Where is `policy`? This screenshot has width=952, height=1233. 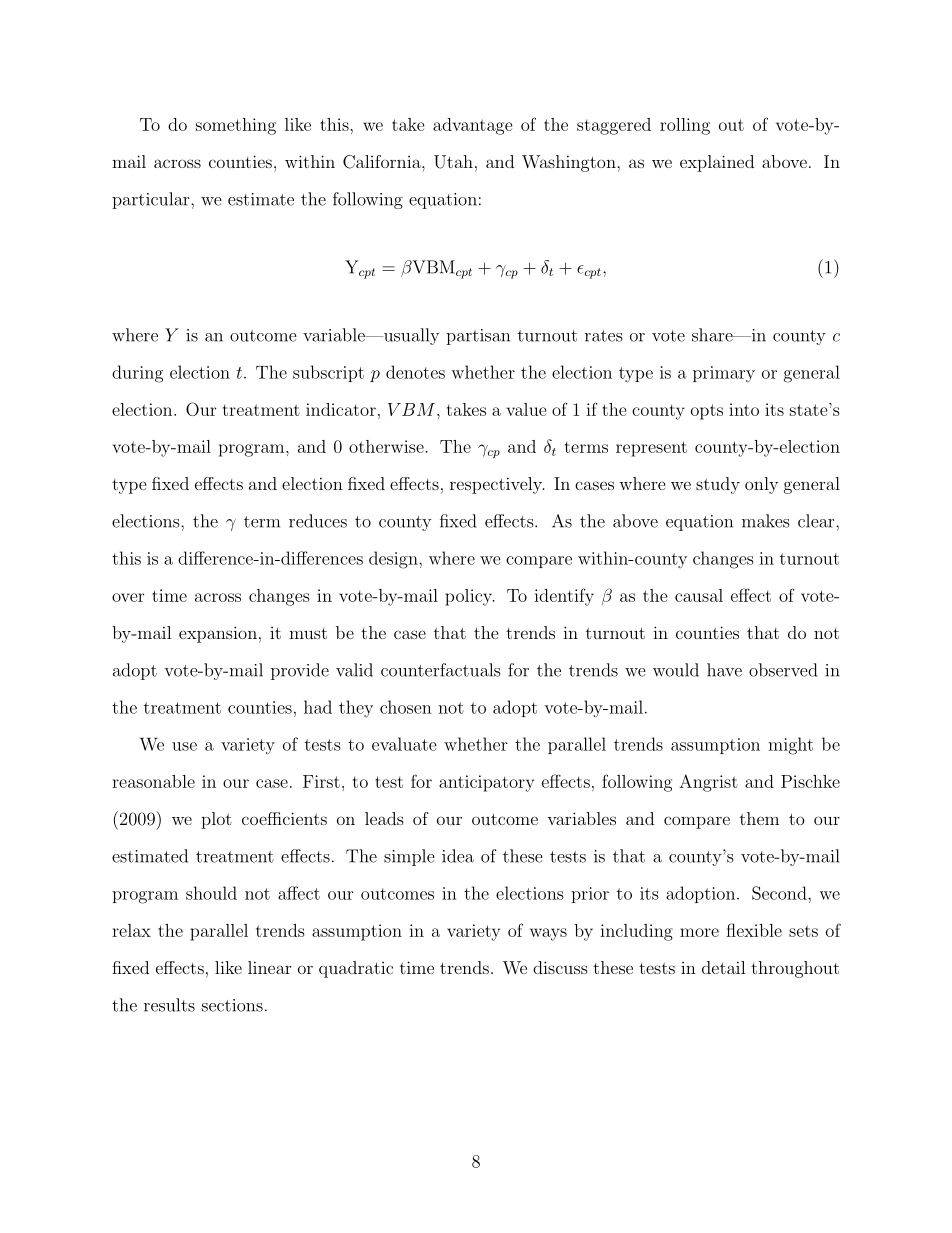
policy is located at coordinates (469, 597).
